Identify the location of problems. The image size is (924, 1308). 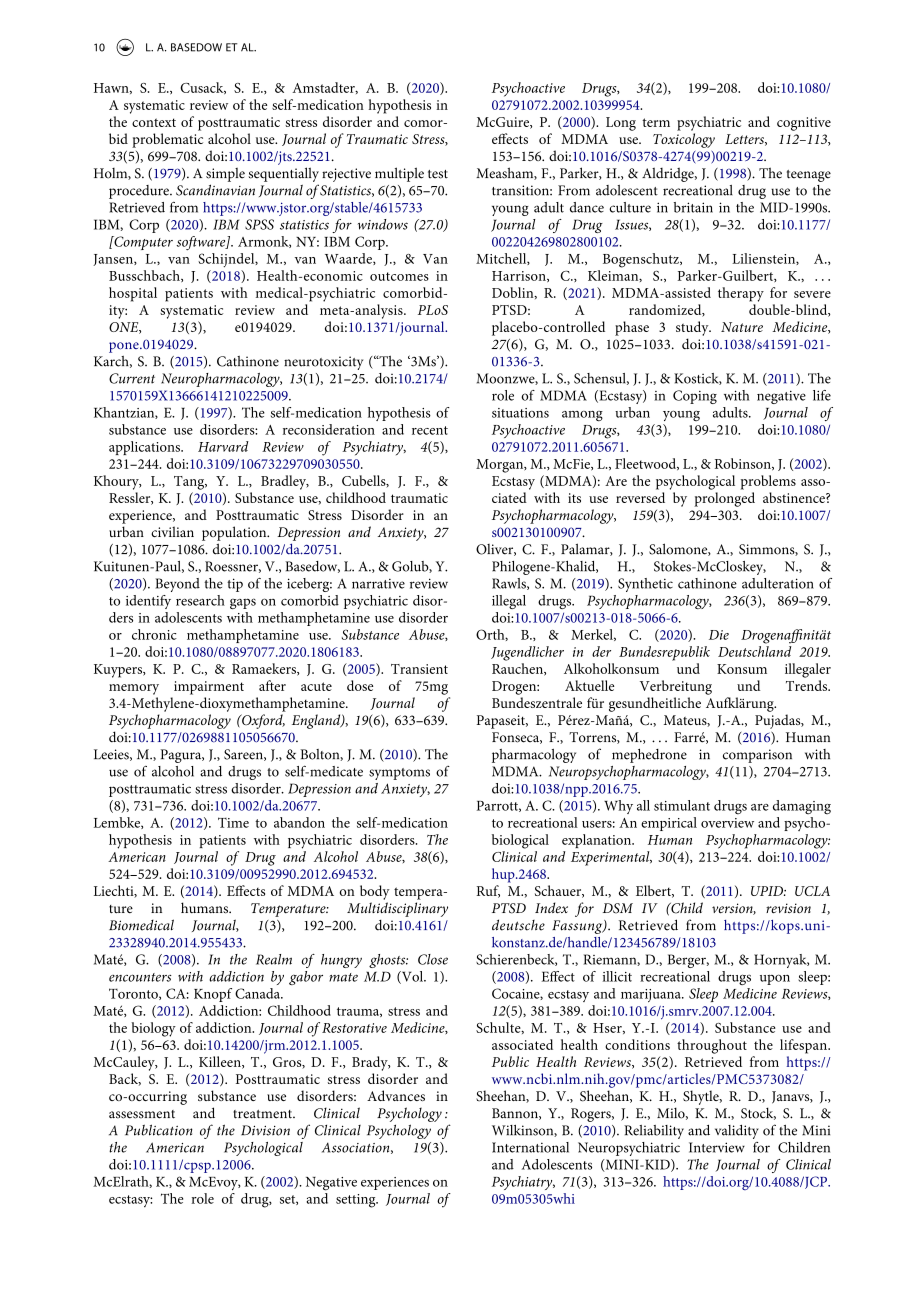
(768, 482).
